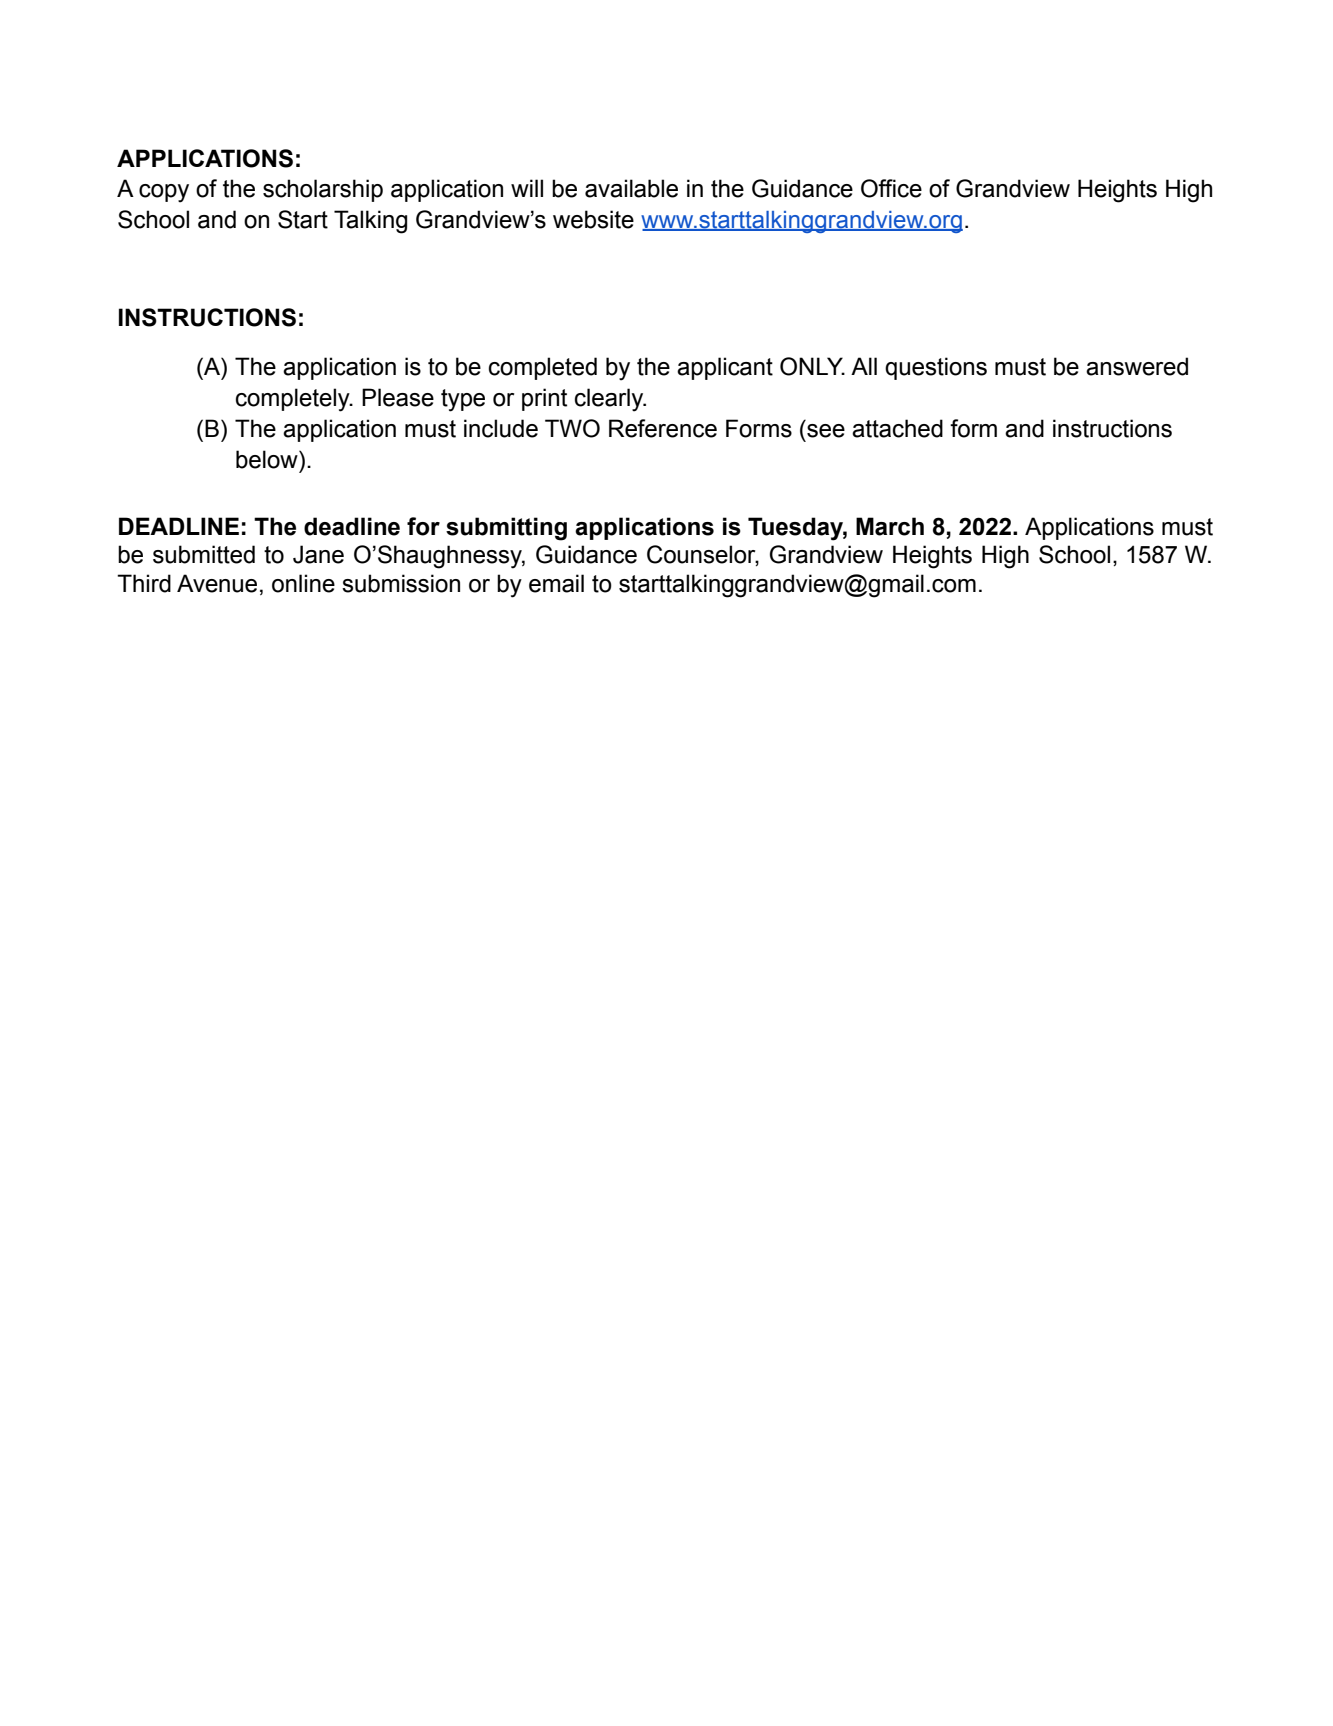 The image size is (1333, 1726). What do you see at coordinates (506, 529) in the page?
I see `submitting` at bounding box center [506, 529].
